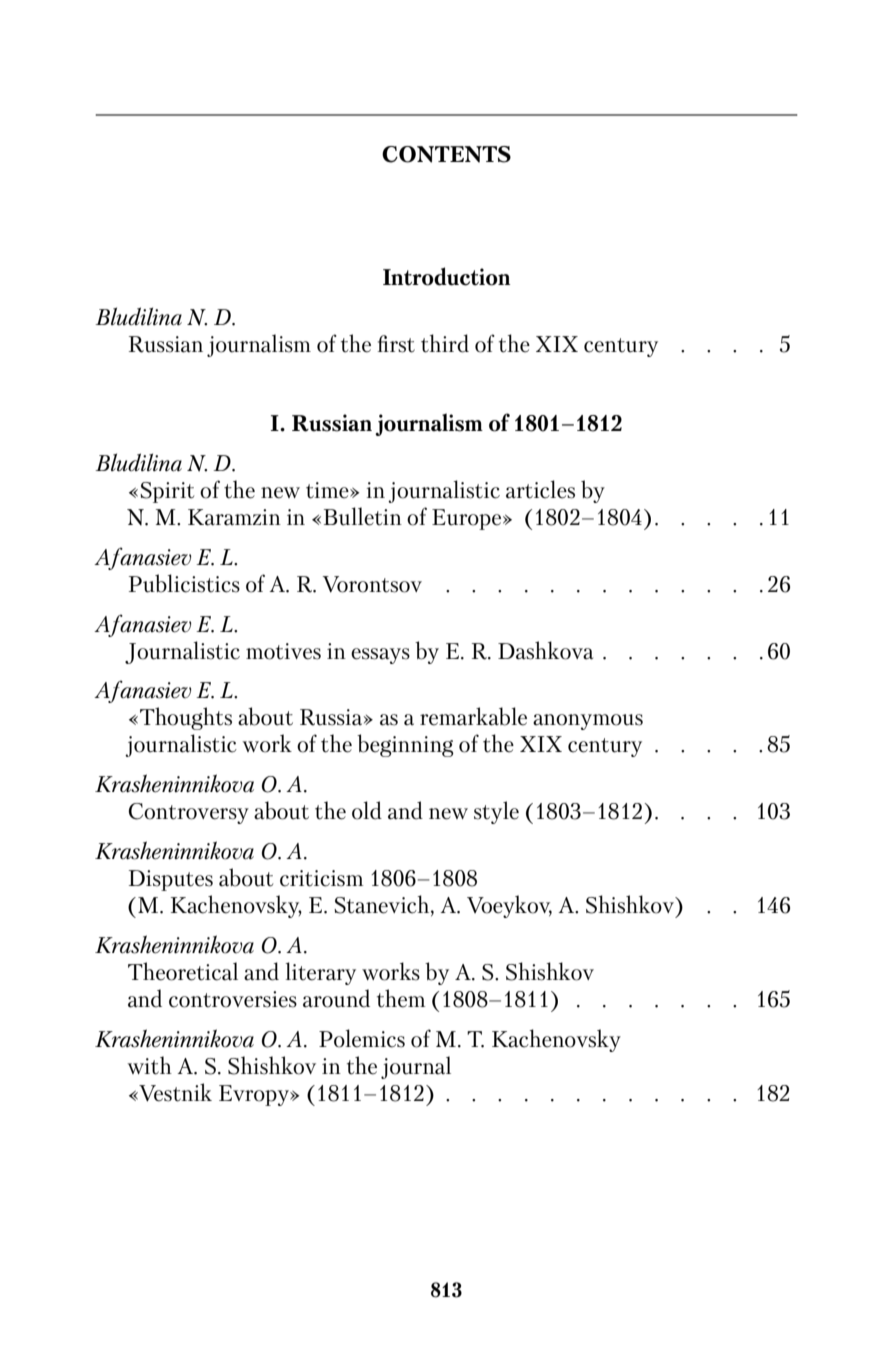  I want to click on articles, so click(540, 489).
